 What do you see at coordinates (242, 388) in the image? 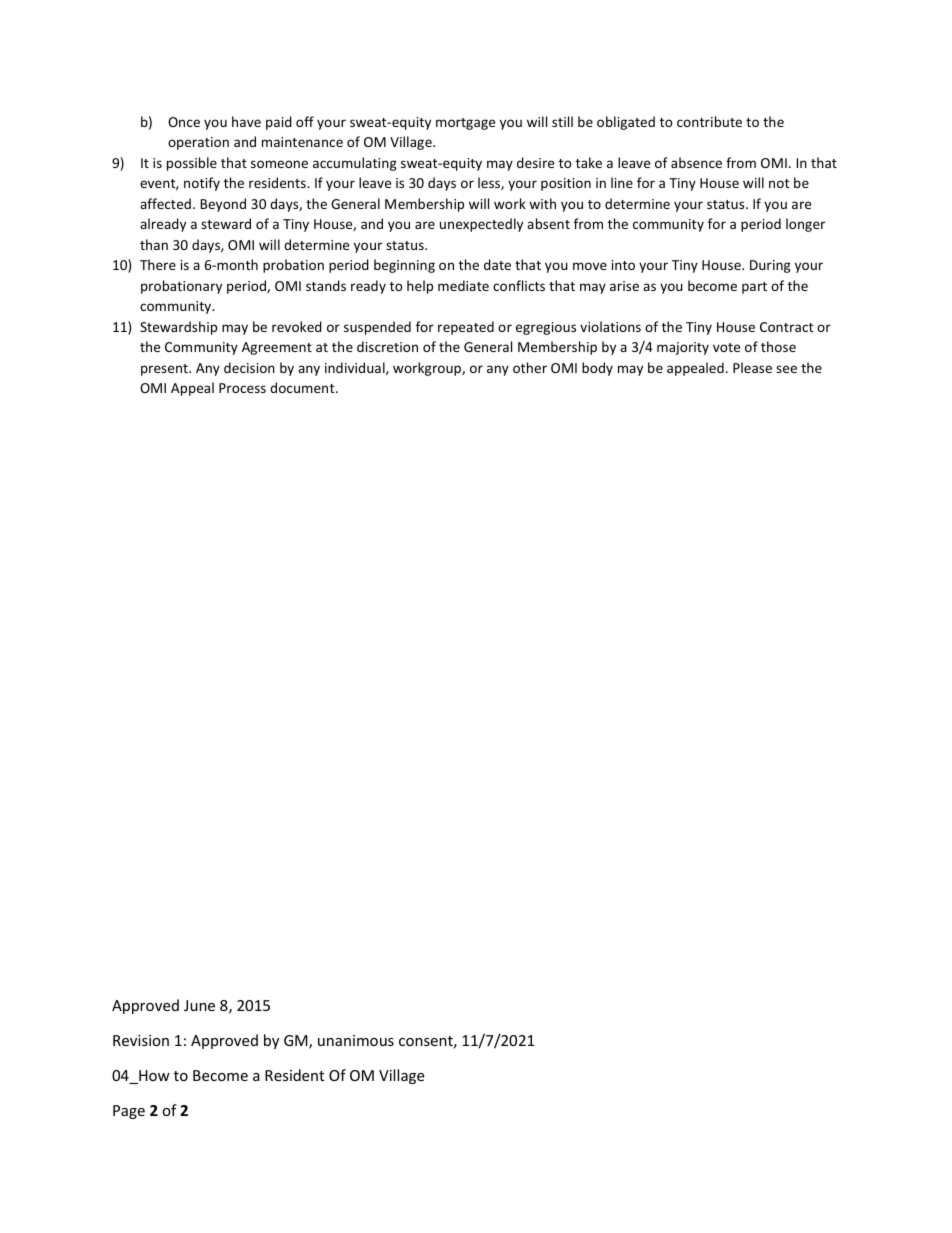
I see `Process` at bounding box center [242, 388].
